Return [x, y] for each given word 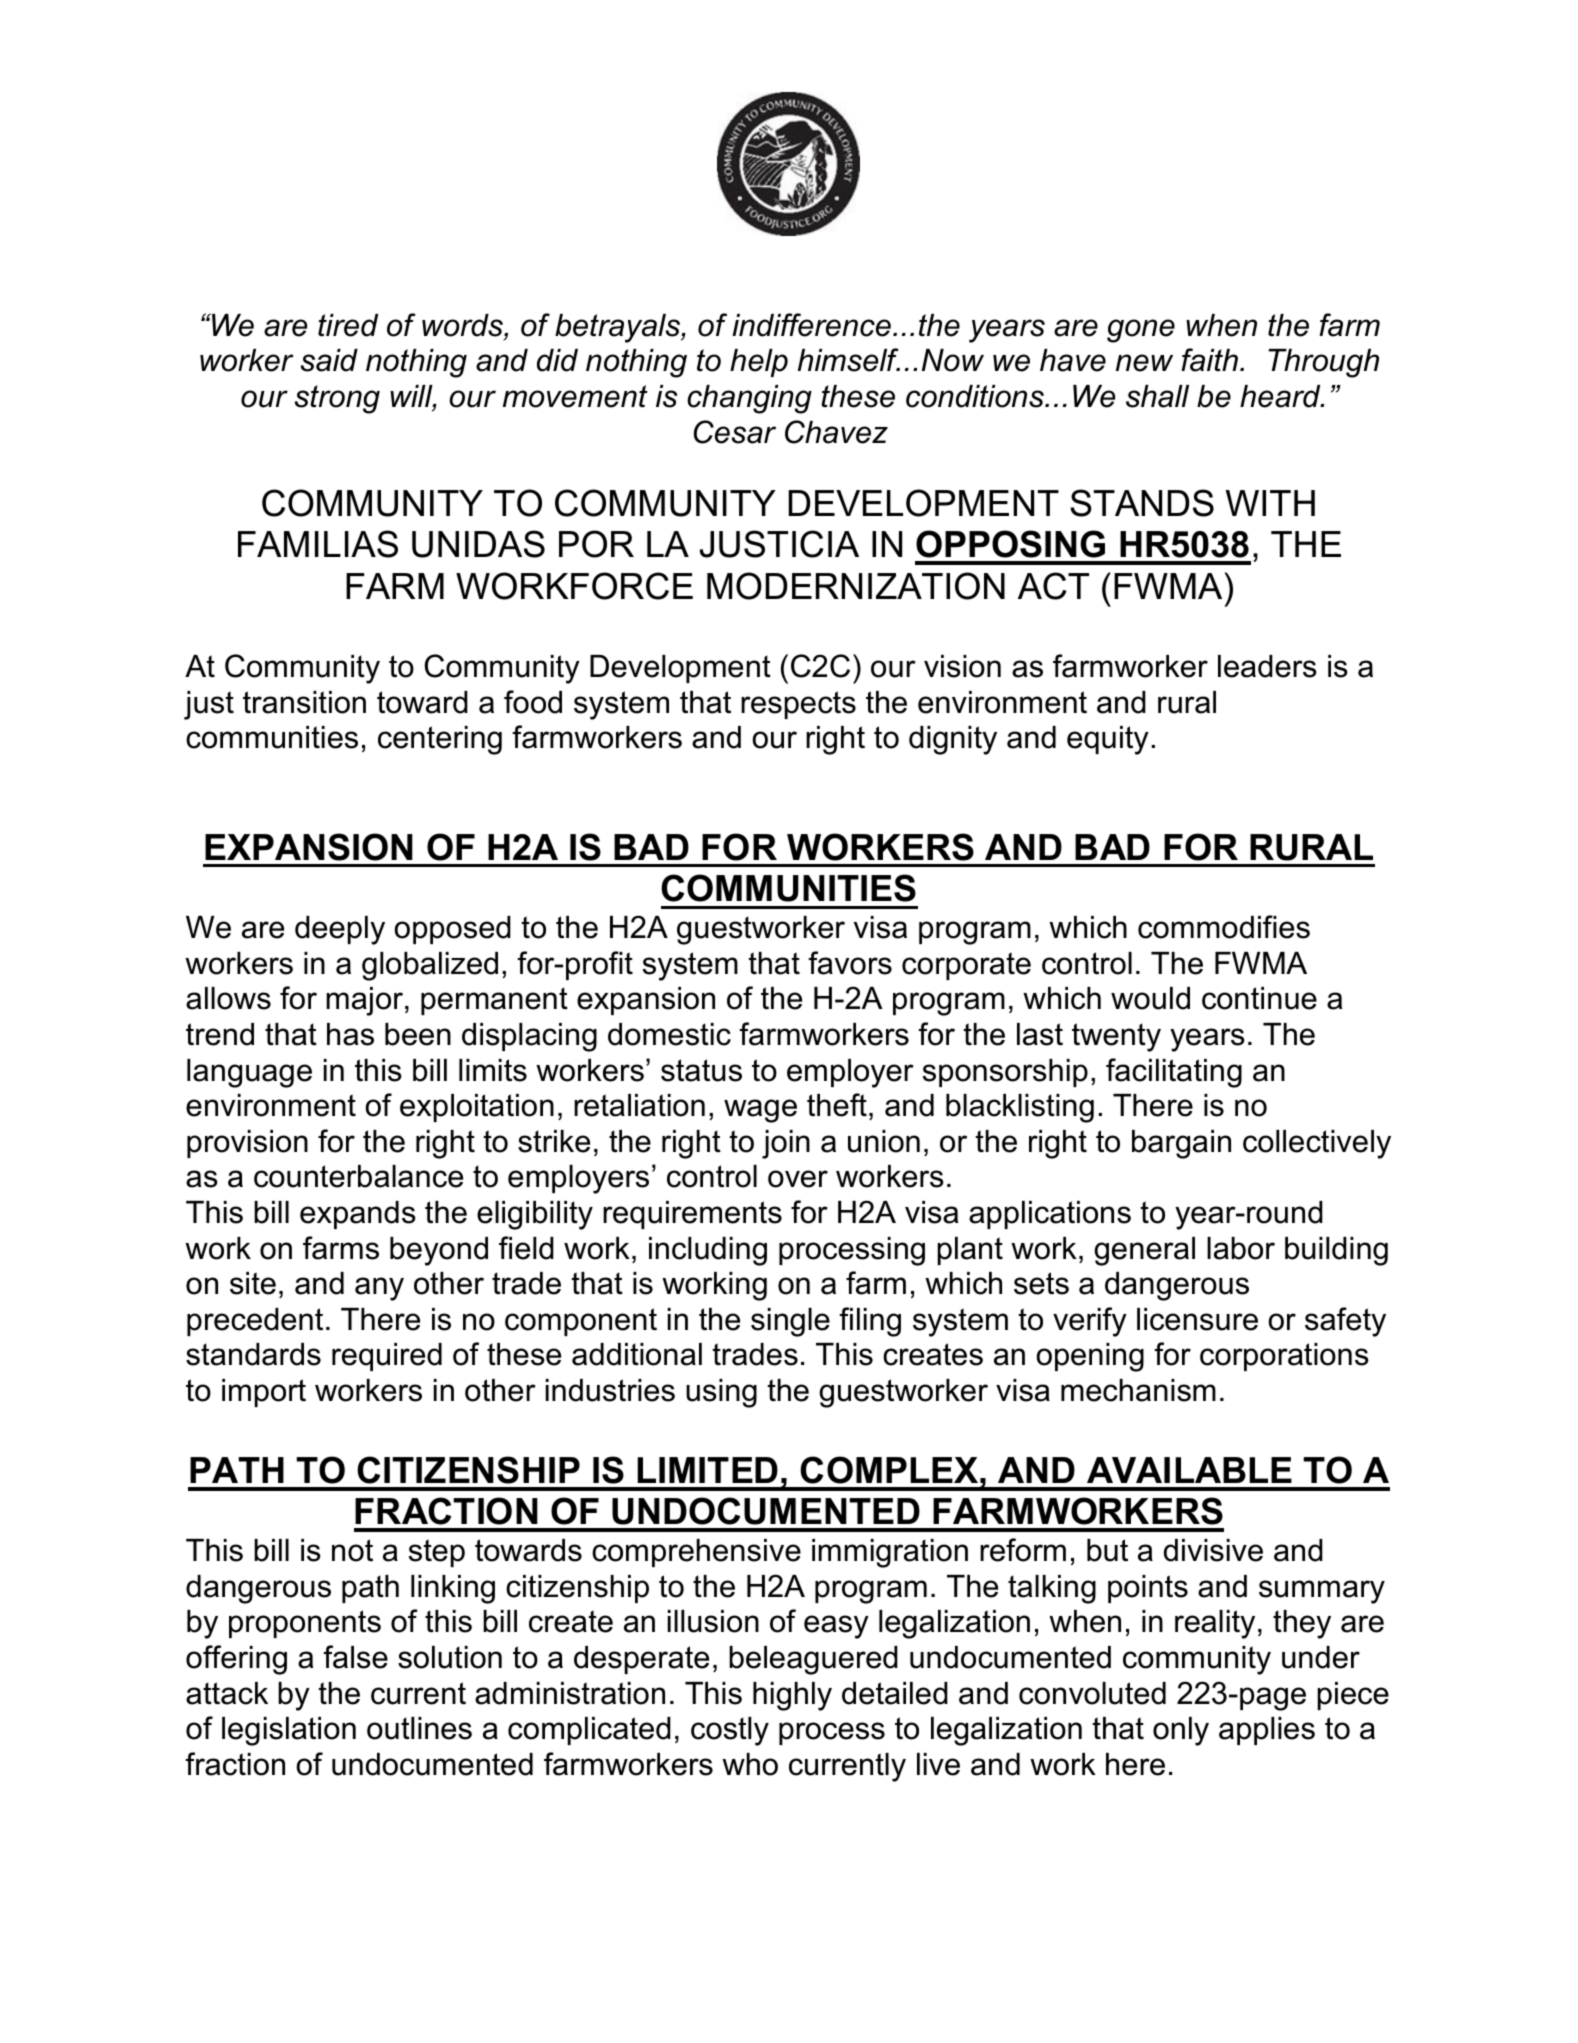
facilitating [1174, 1073]
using [721, 1393]
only [1181, 1731]
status [701, 1070]
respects [798, 705]
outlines [419, 1728]
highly [792, 1696]
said [329, 360]
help [759, 363]
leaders [1267, 666]
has [350, 1034]
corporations [1284, 1357]
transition [304, 702]
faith [1211, 360]
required [387, 1357]
